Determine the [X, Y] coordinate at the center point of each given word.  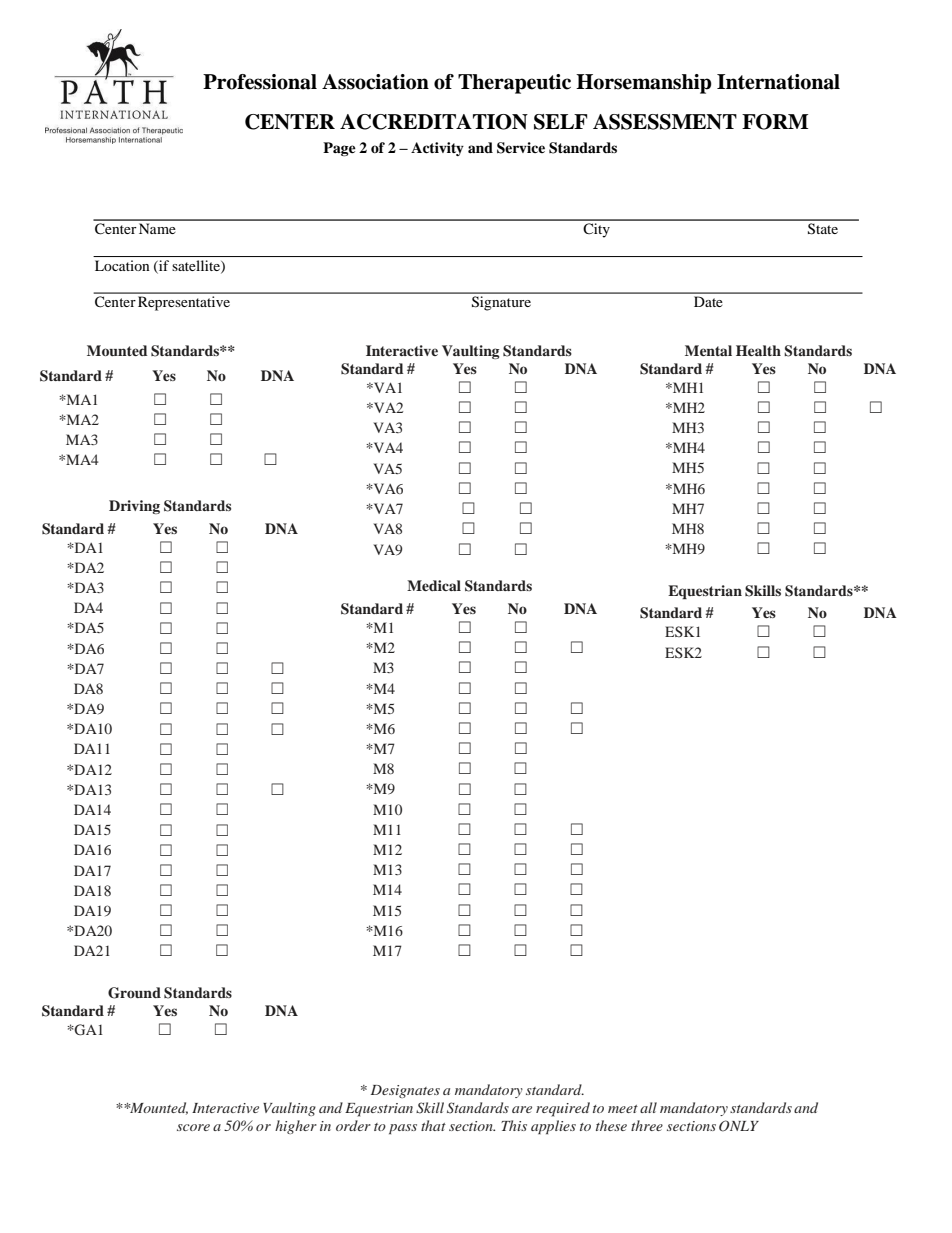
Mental [708, 350]
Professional [260, 82]
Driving [134, 507]
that [433, 1125]
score [193, 1127]
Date [708, 301]
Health [758, 350]
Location [122, 265]
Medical [434, 585]
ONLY [739, 1126]
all [648, 1107]
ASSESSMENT [665, 122]
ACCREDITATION [434, 122]
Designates [405, 1091]
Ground [134, 993]
